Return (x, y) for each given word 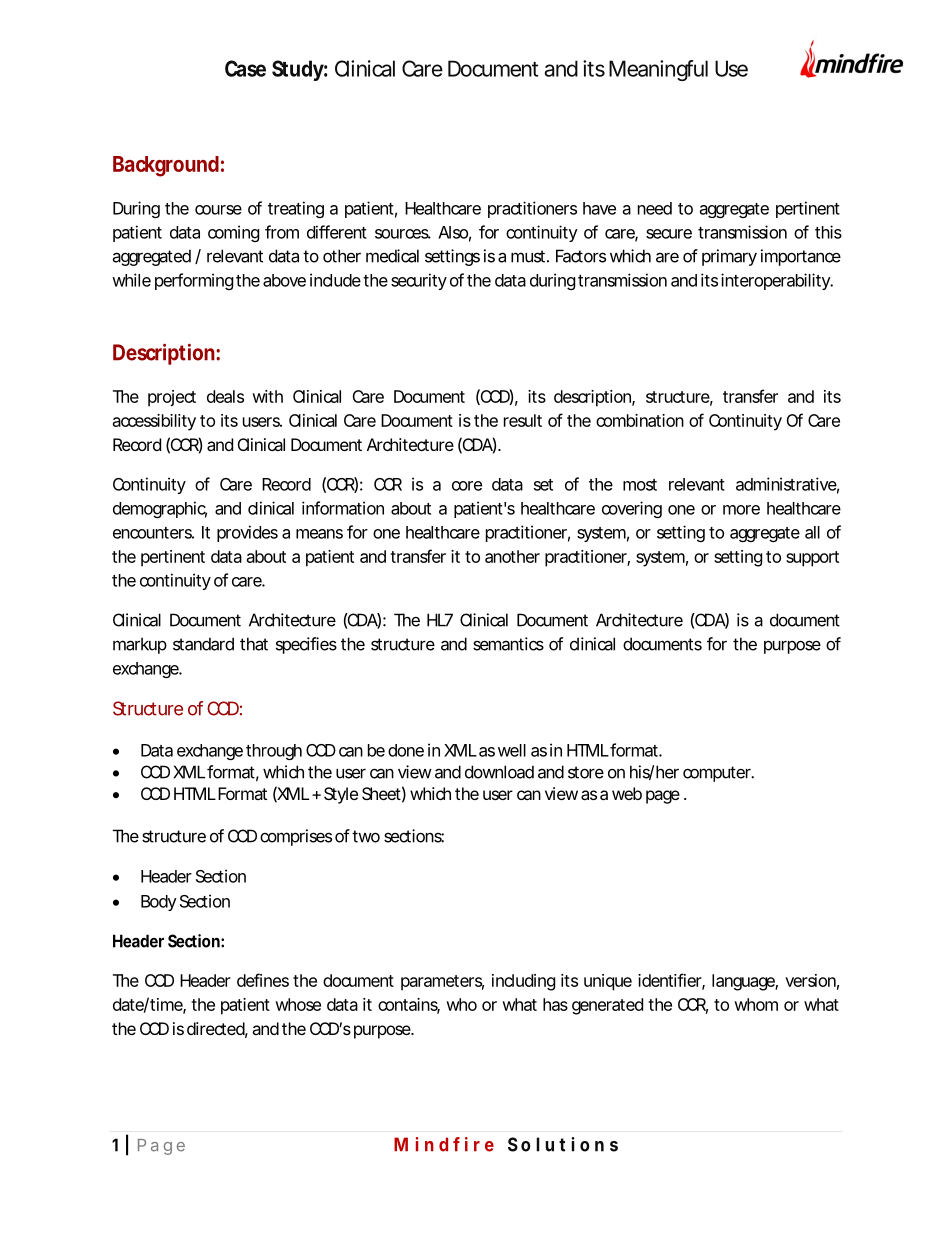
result (523, 420)
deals (225, 396)
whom (756, 1004)
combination (640, 420)
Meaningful (658, 70)
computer (718, 774)
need (655, 208)
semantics (508, 644)
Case (245, 68)
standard (203, 644)
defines (263, 980)
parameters (442, 983)
